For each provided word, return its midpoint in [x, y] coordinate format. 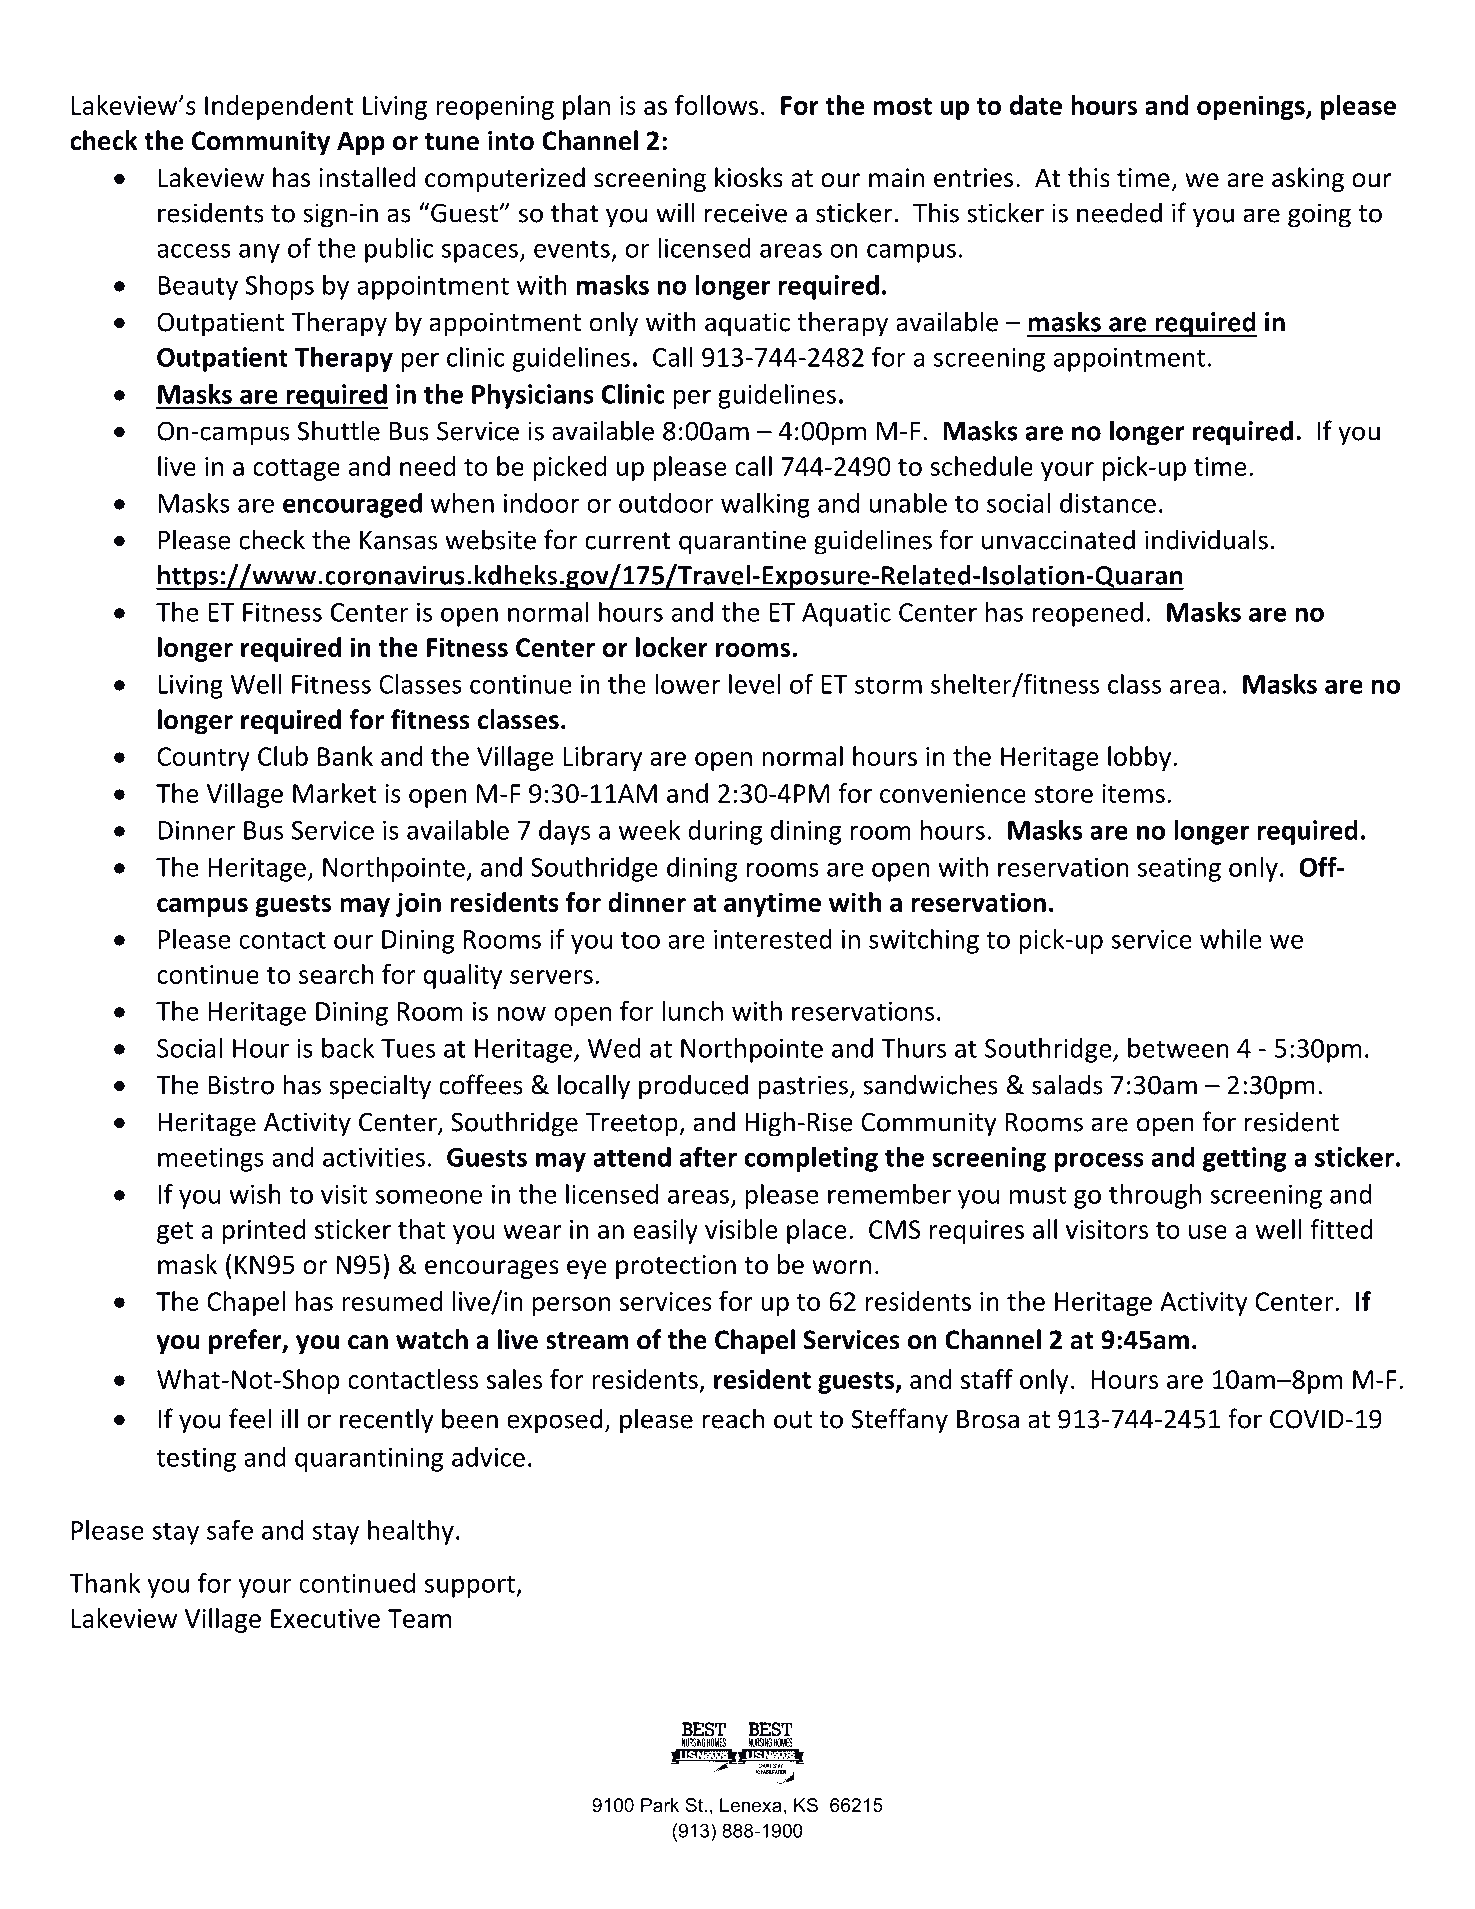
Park [660, 1805]
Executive [325, 1618]
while [1231, 939]
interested [773, 939]
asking [1308, 179]
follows [716, 105]
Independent [279, 107]
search [336, 974]
